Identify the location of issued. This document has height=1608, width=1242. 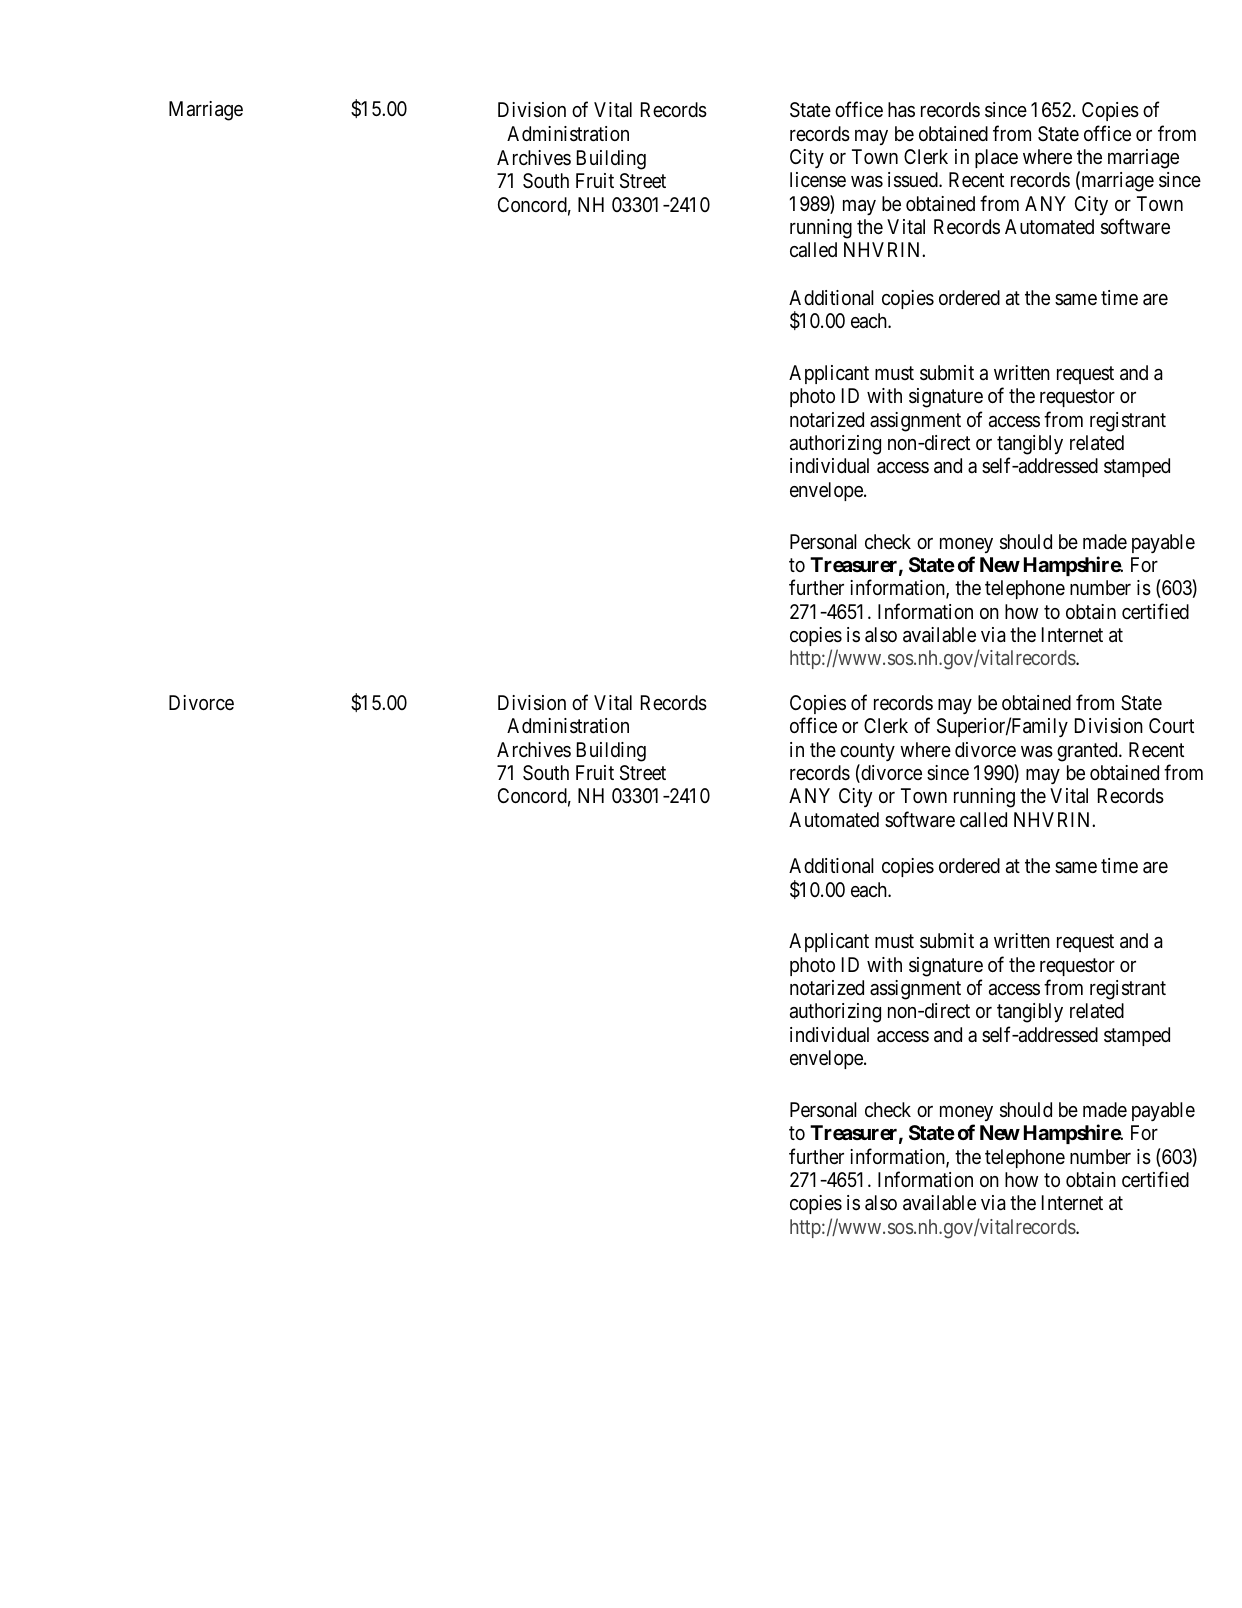
(914, 180).
